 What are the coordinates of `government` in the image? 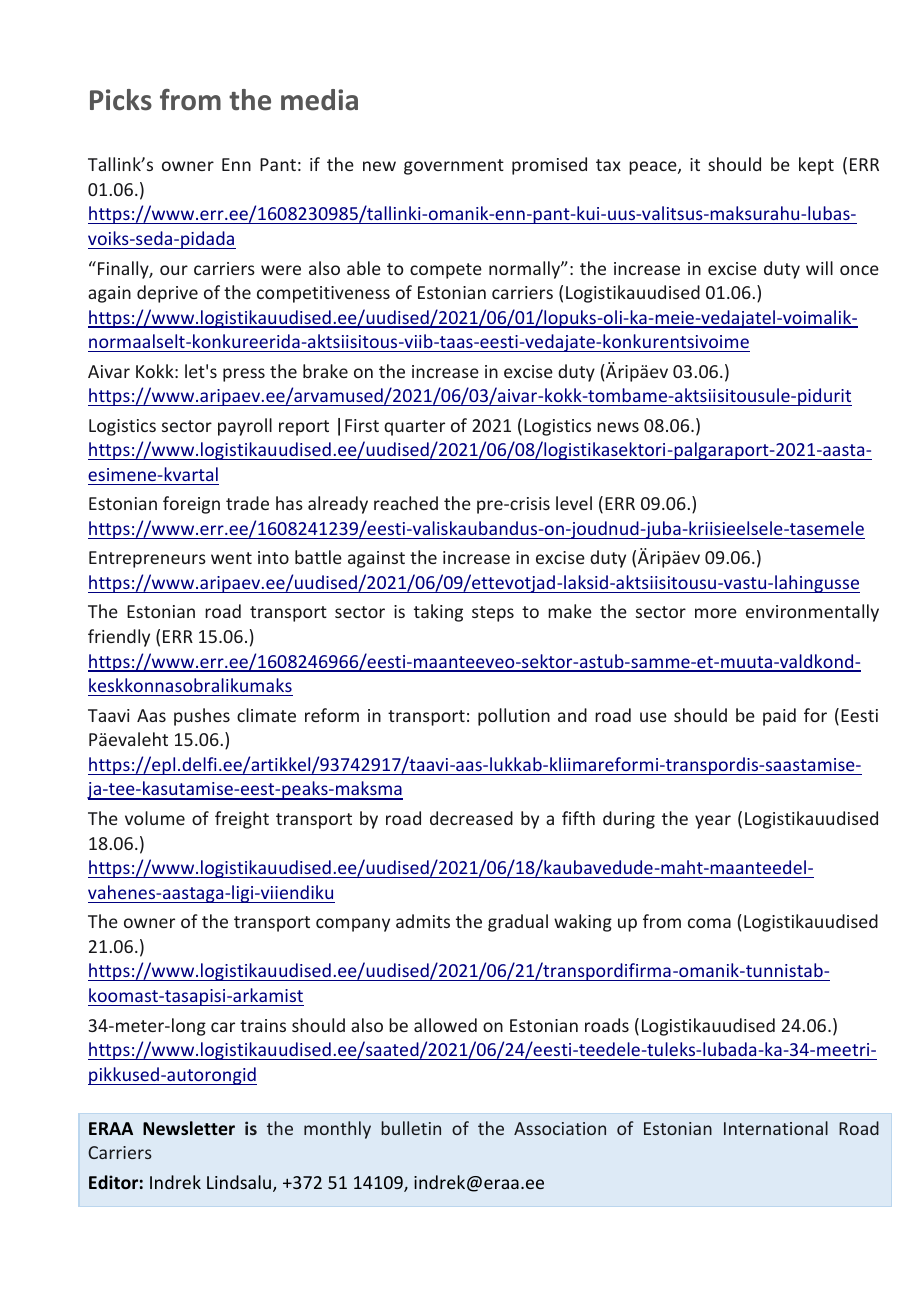 It's located at (454, 167).
